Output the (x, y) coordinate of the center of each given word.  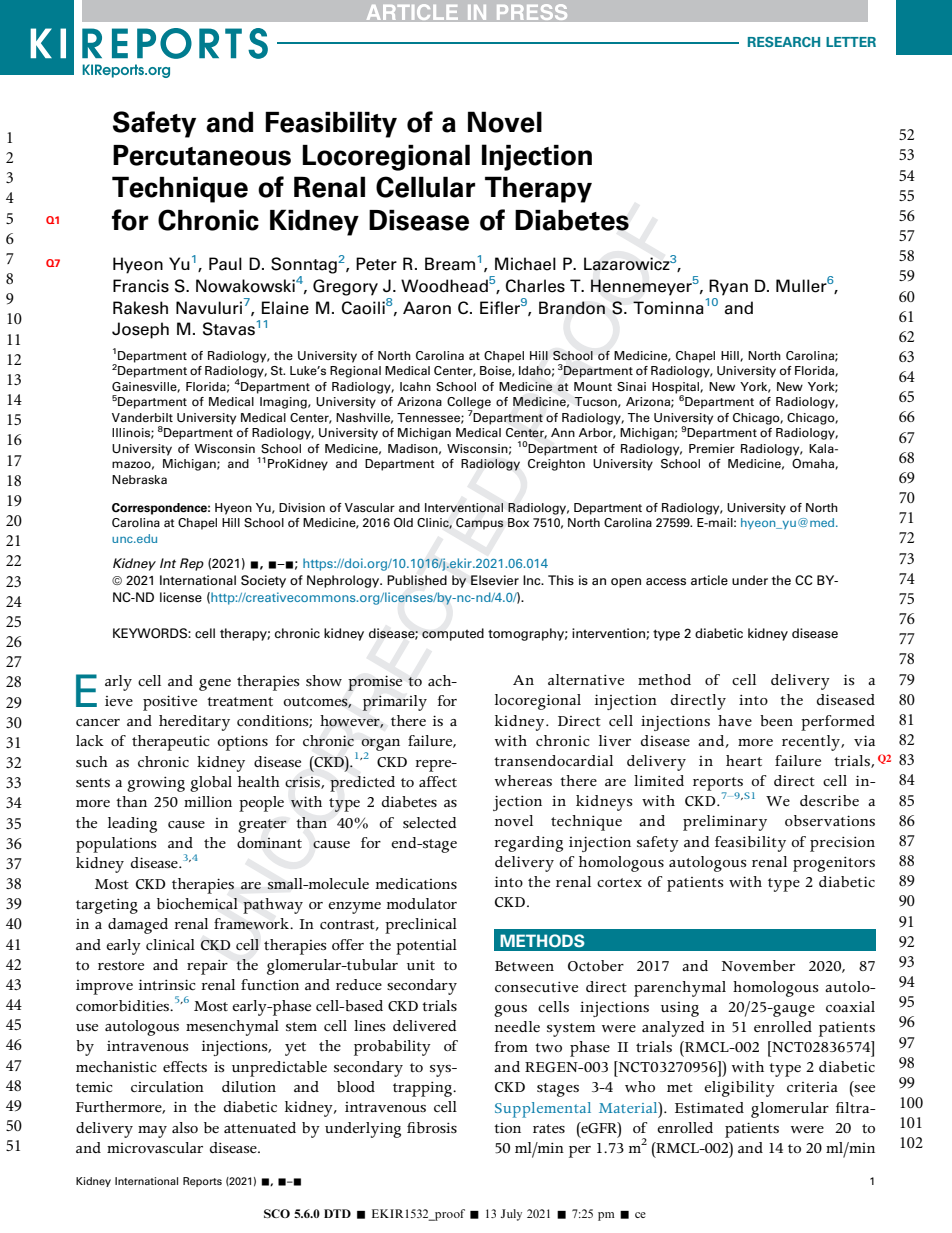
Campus (480, 524)
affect (438, 781)
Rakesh (140, 308)
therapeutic (171, 743)
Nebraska (139, 479)
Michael (525, 264)
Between (524, 966)
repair (207, 967)
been (776, 721)
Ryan (728, 287)
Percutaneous (202, 155)
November (758, 966)
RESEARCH (784, 42)
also (185, 1127)
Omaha (814, 464)
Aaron (427, 308)
